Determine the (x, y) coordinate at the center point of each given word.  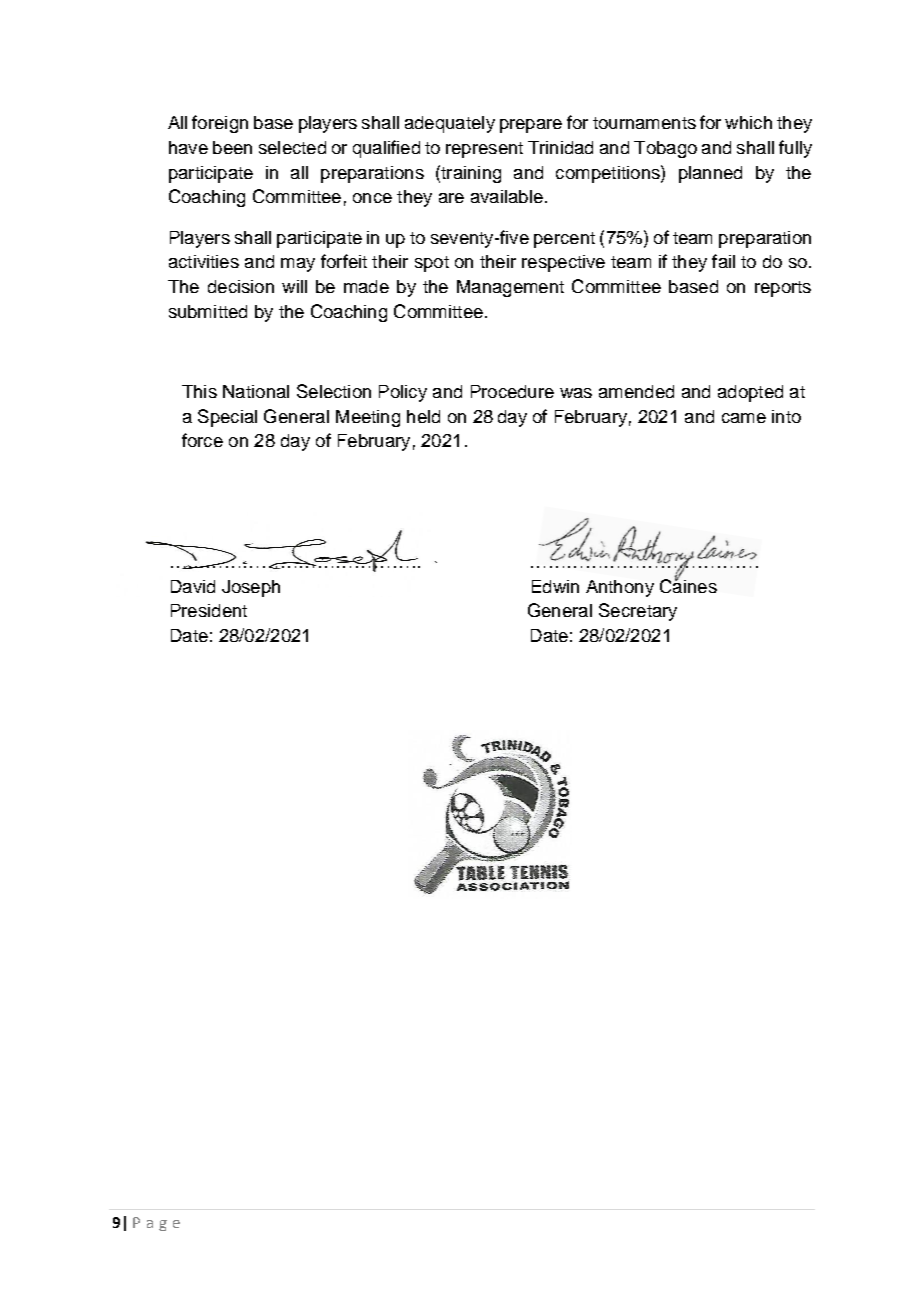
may (298, 265)
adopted (750, 393)
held (423, 416)
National (256, 391)
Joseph (251, 588)
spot (432, 264)
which (748, 122)
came (744, 418)
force (202, 440)
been (232, 147)
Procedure (512, 391)
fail (723, 261)
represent (484, 150)
